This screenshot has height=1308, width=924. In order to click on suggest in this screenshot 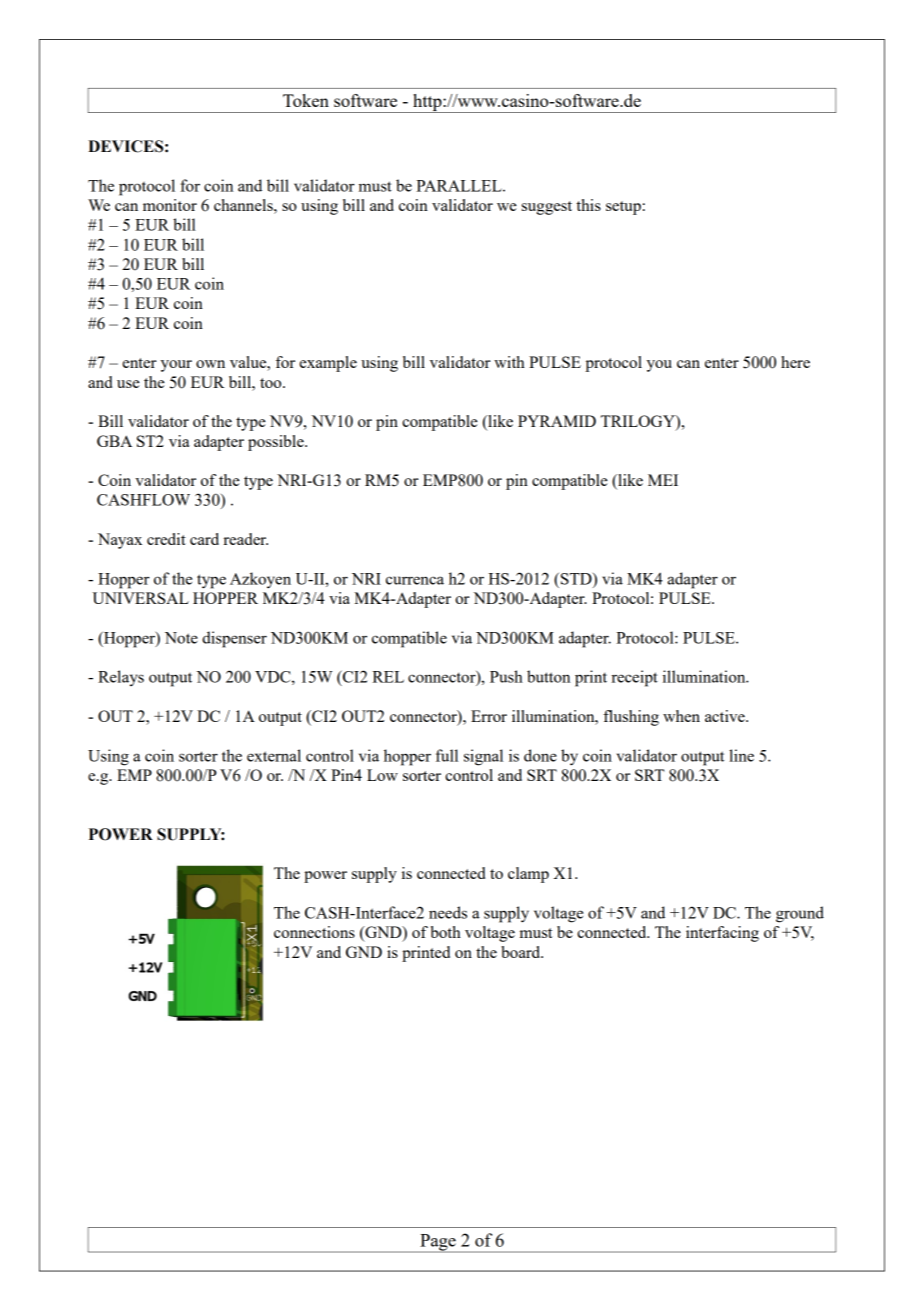, I will do `click(547, 208)`.
